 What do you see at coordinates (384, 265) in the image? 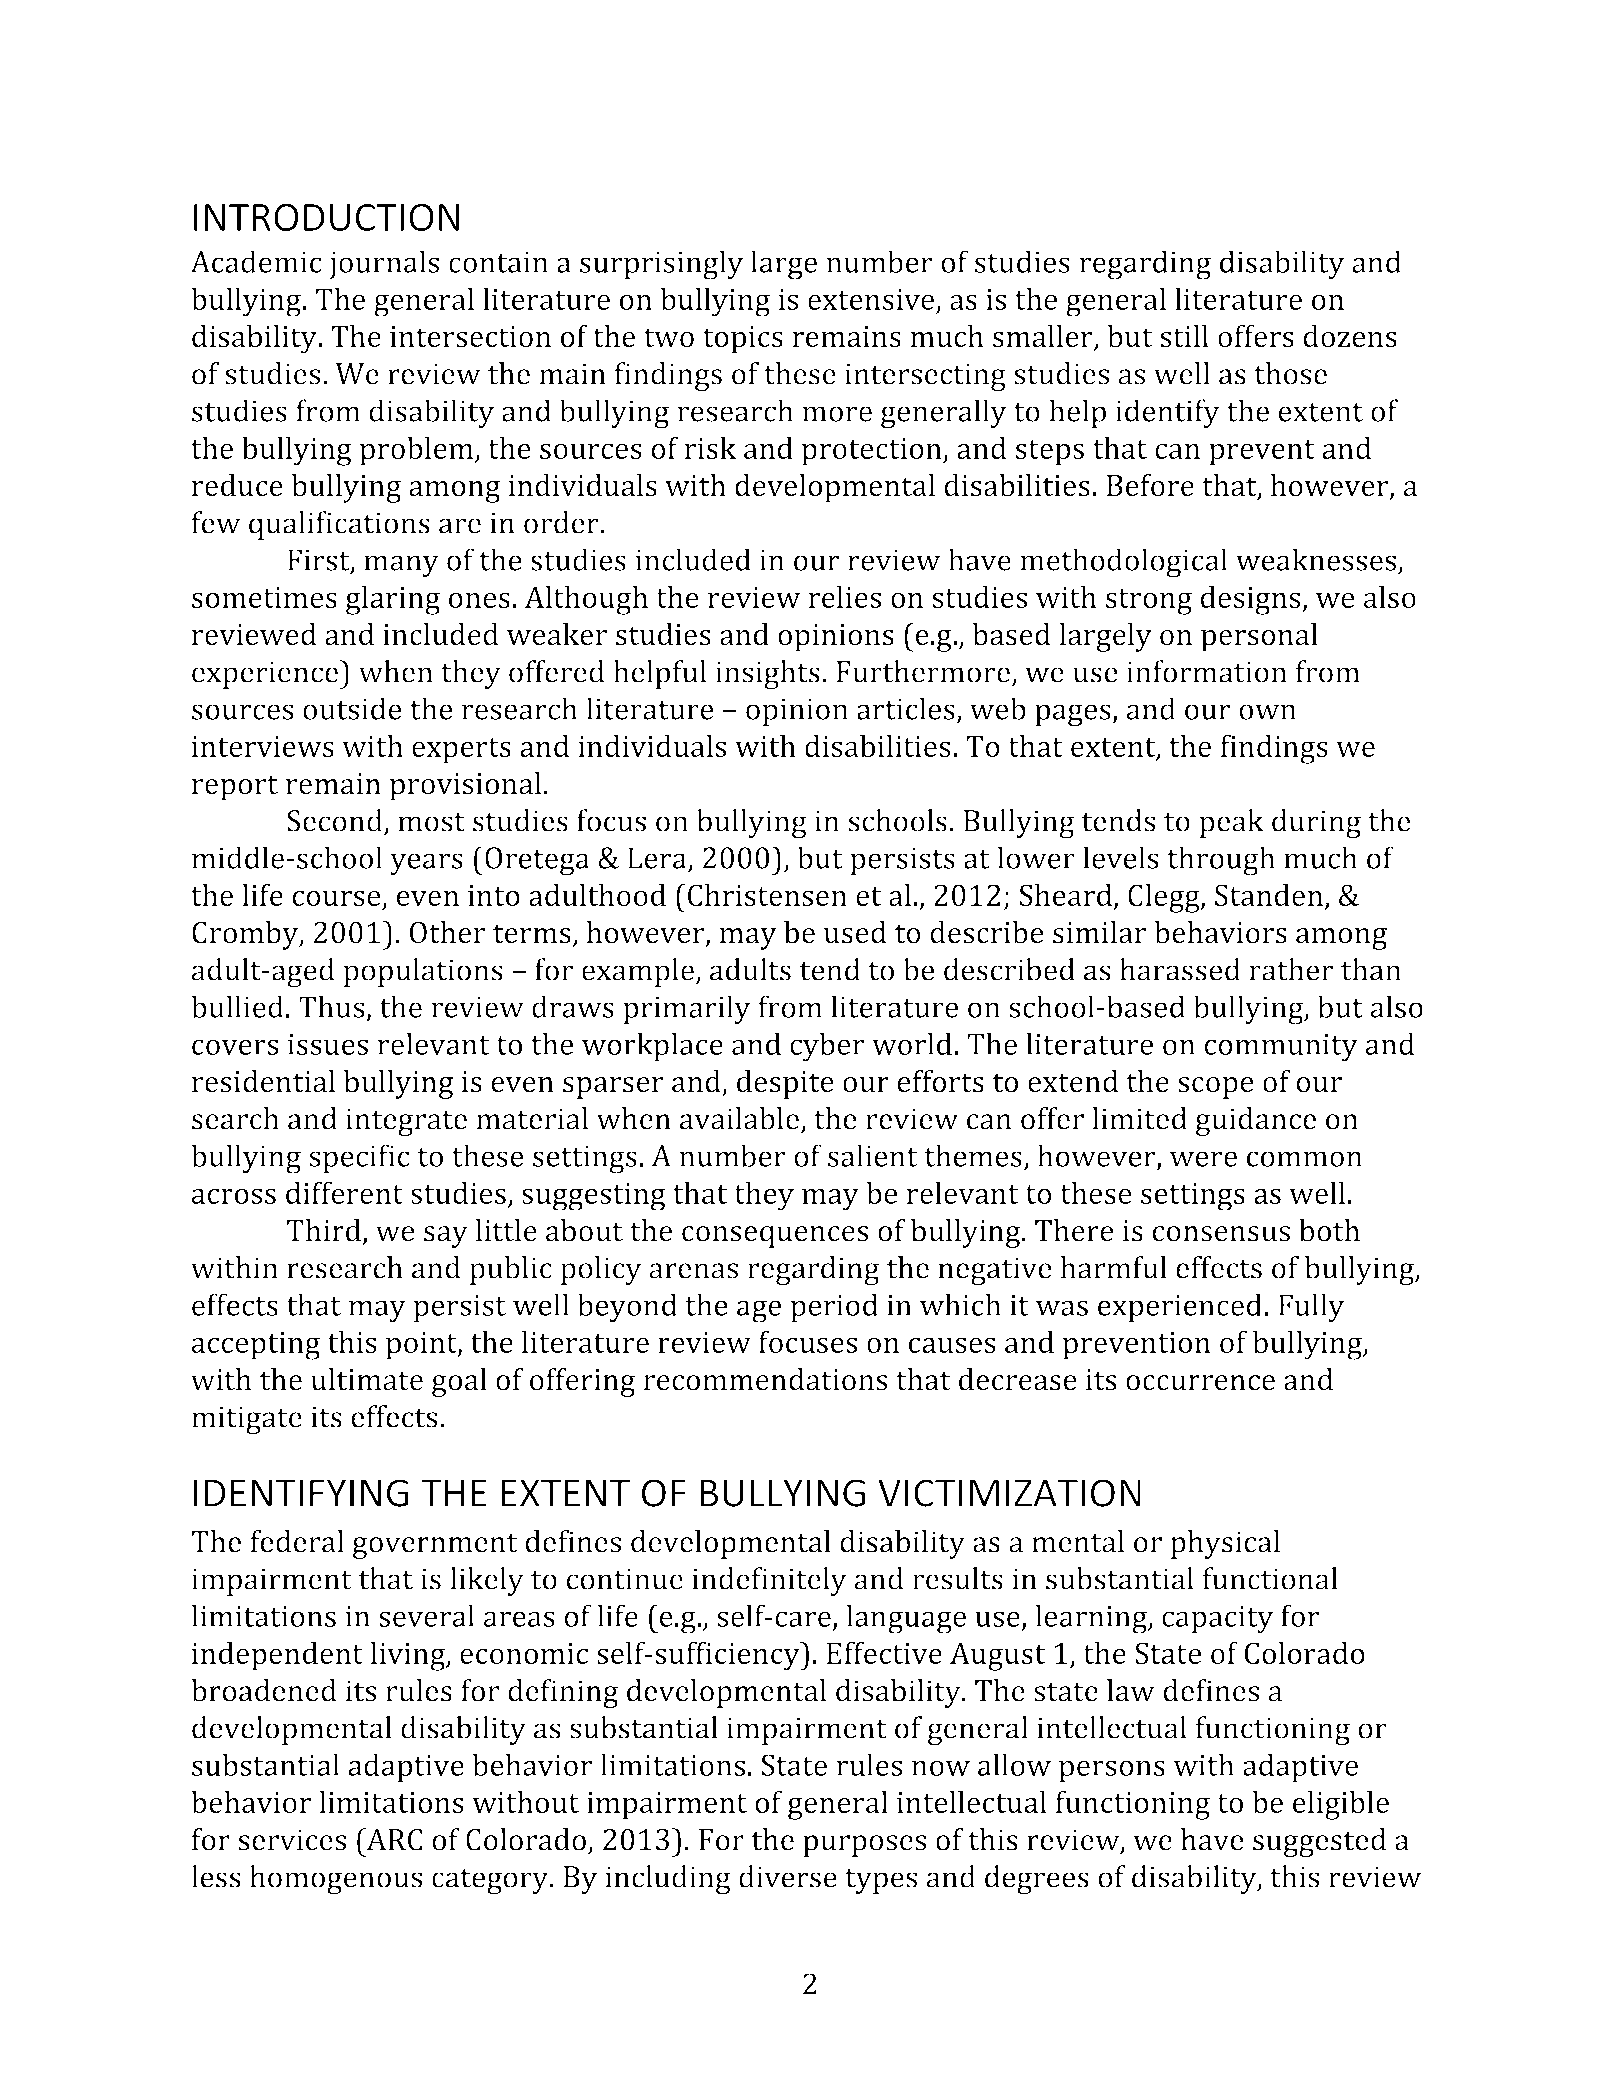
I see `journals` at bounding box center [384, 265].
